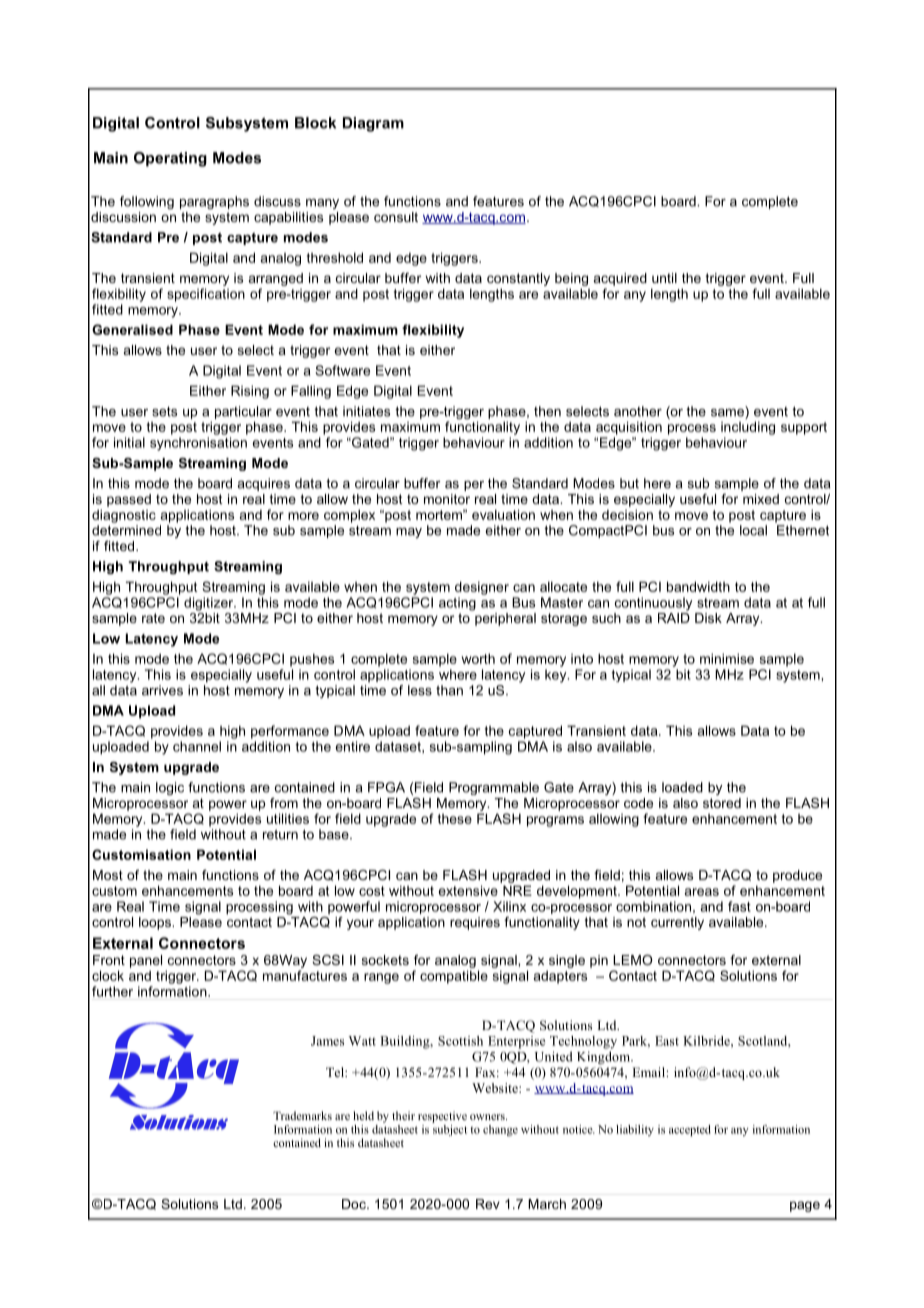 Image resolution: width=924 pixels, height=1308 pixels. What do you see at coordinates (478, 658) in the image?
I see `worth` at bounding box center [478, 658].
